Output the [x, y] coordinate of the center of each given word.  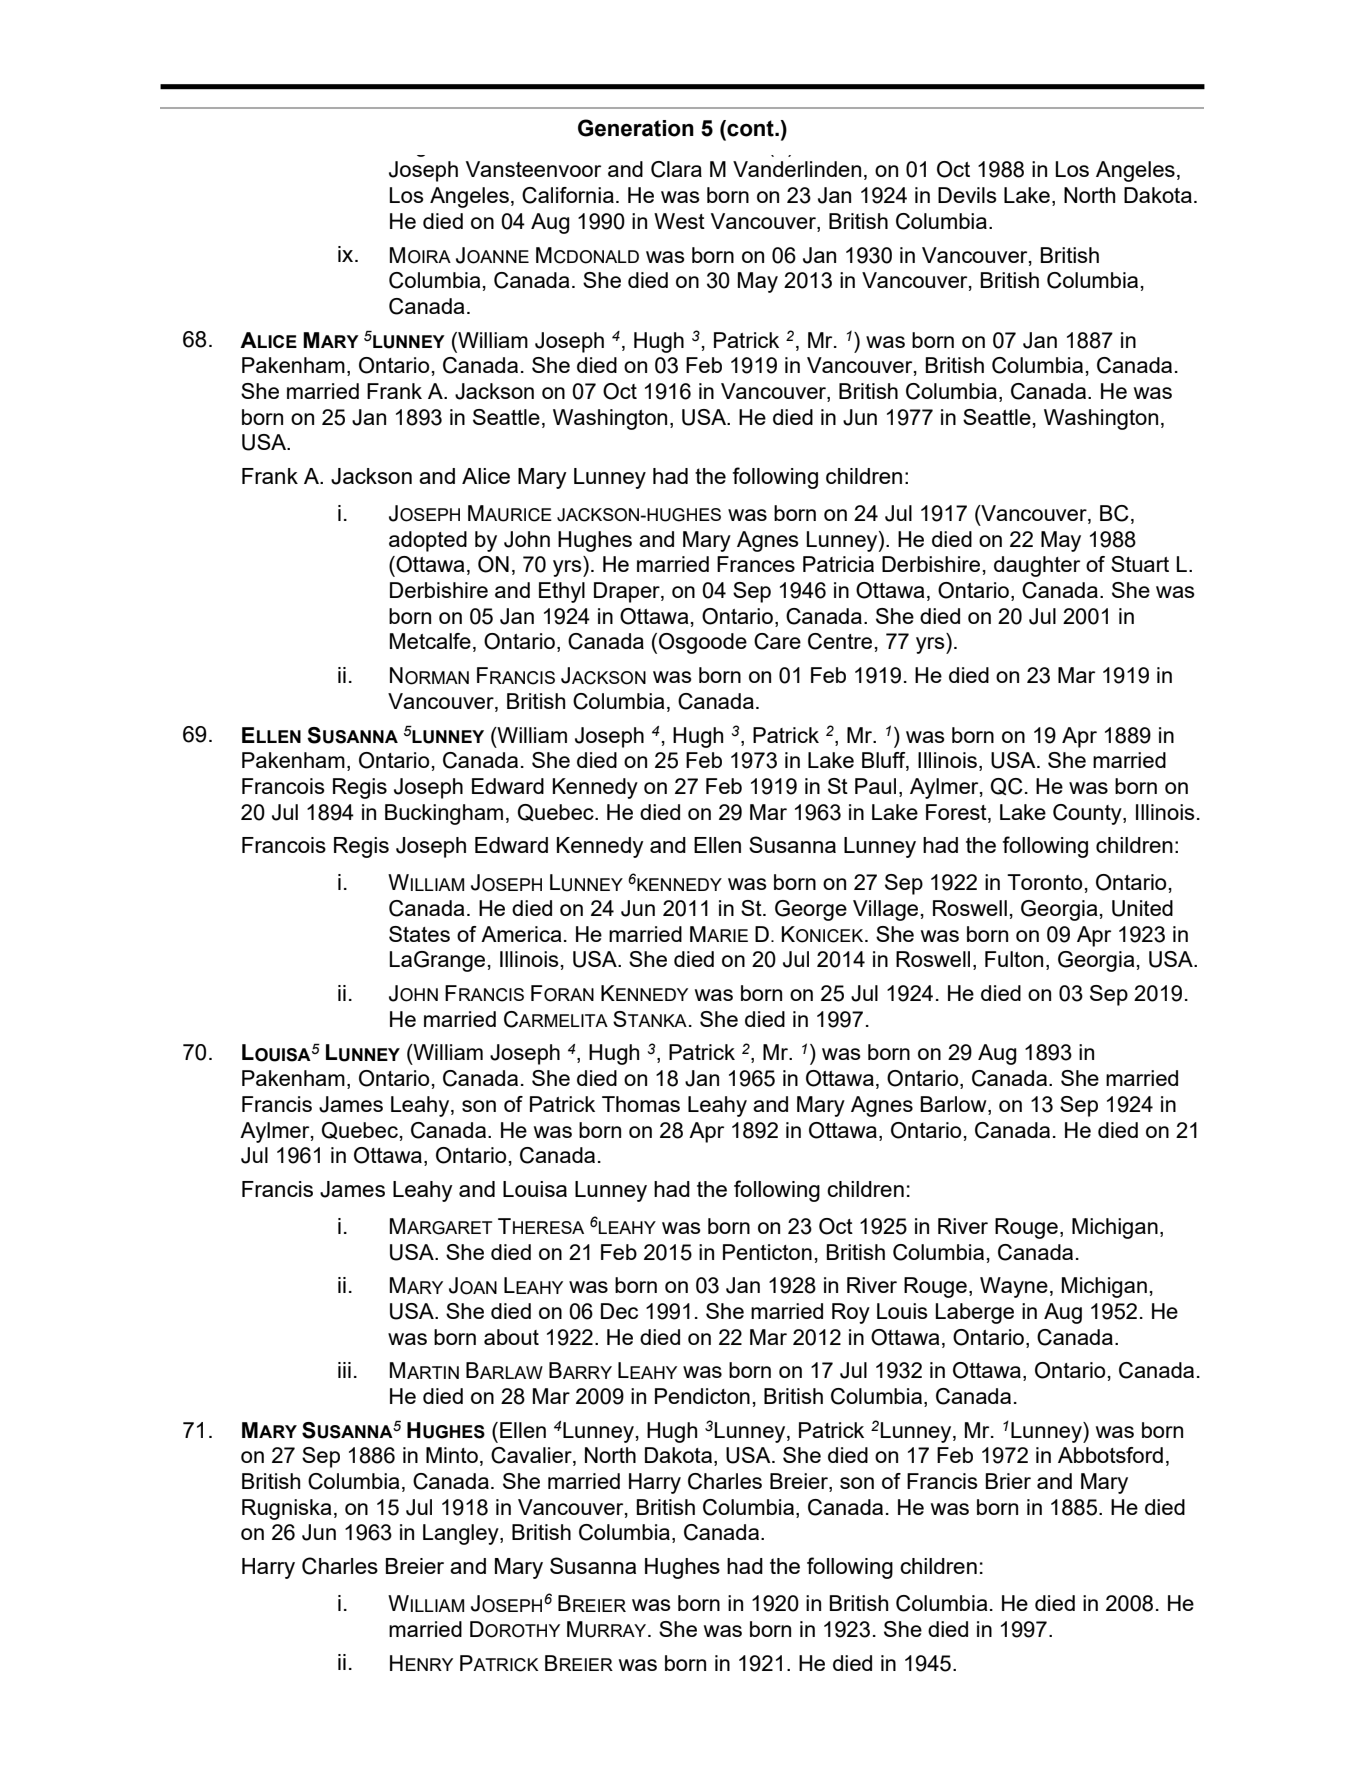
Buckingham [444, 814]
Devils [967, 195]
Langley [462, 1534]
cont [750, 129]
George [811, 910]
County [1088, 814]
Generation [636, 128]
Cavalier [532, 1456]
